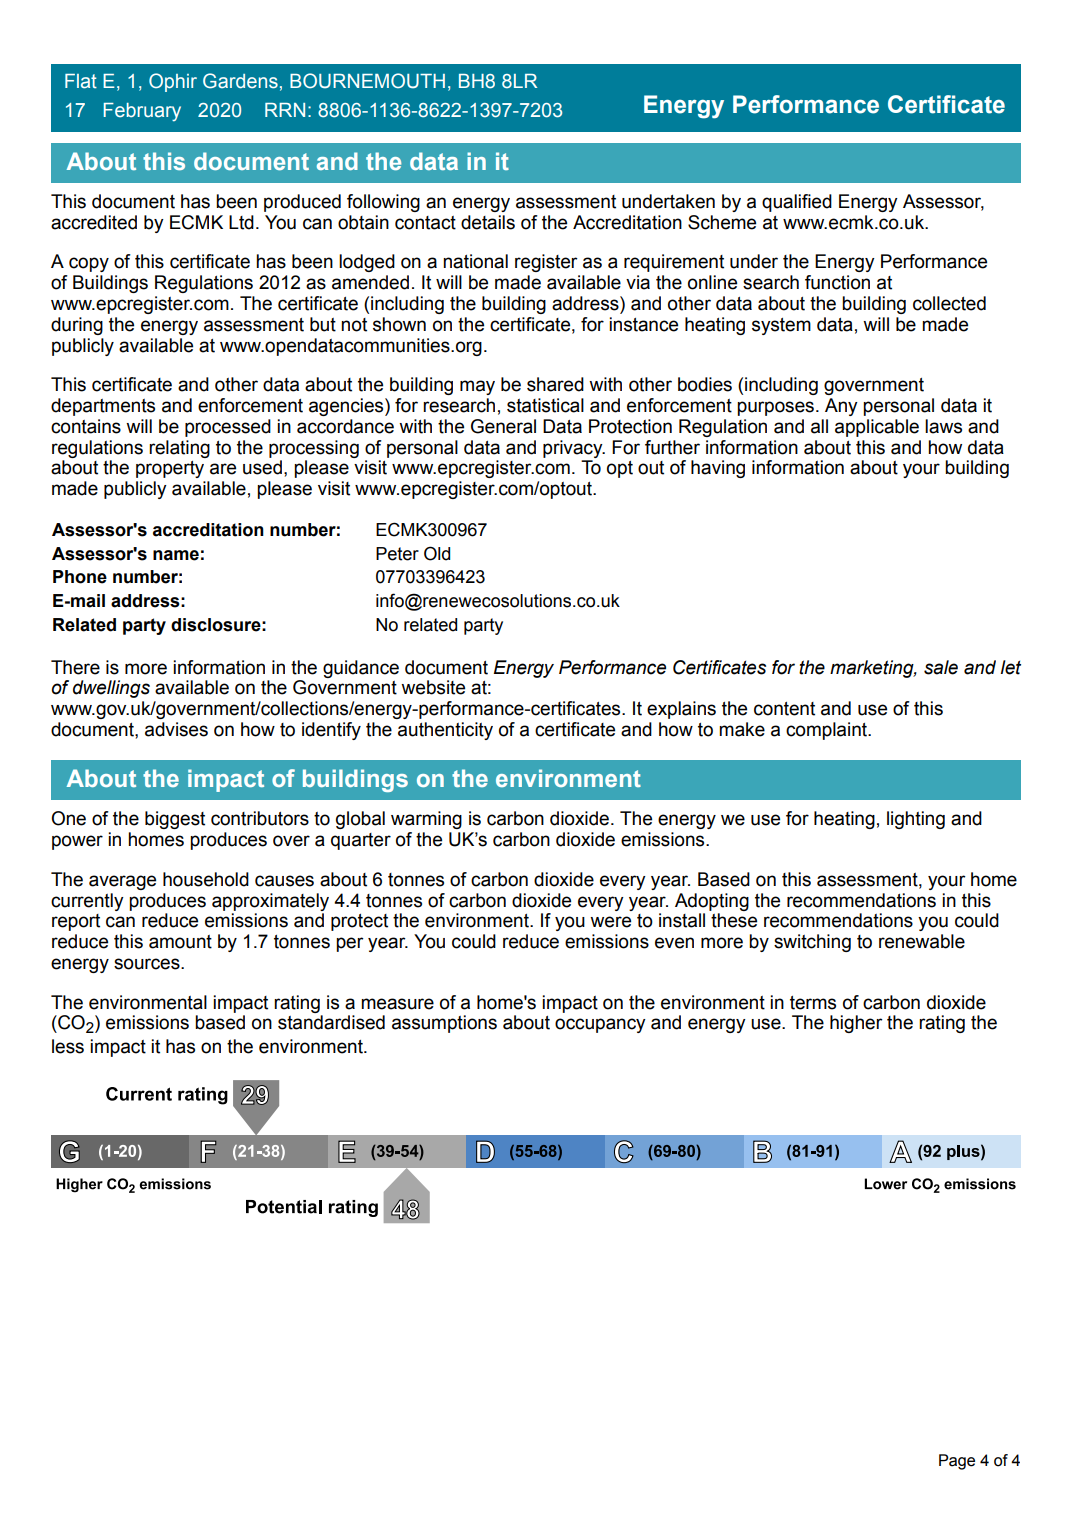 The image size is (1072, 1516). I want to click on higher, so click(856, 1024).
